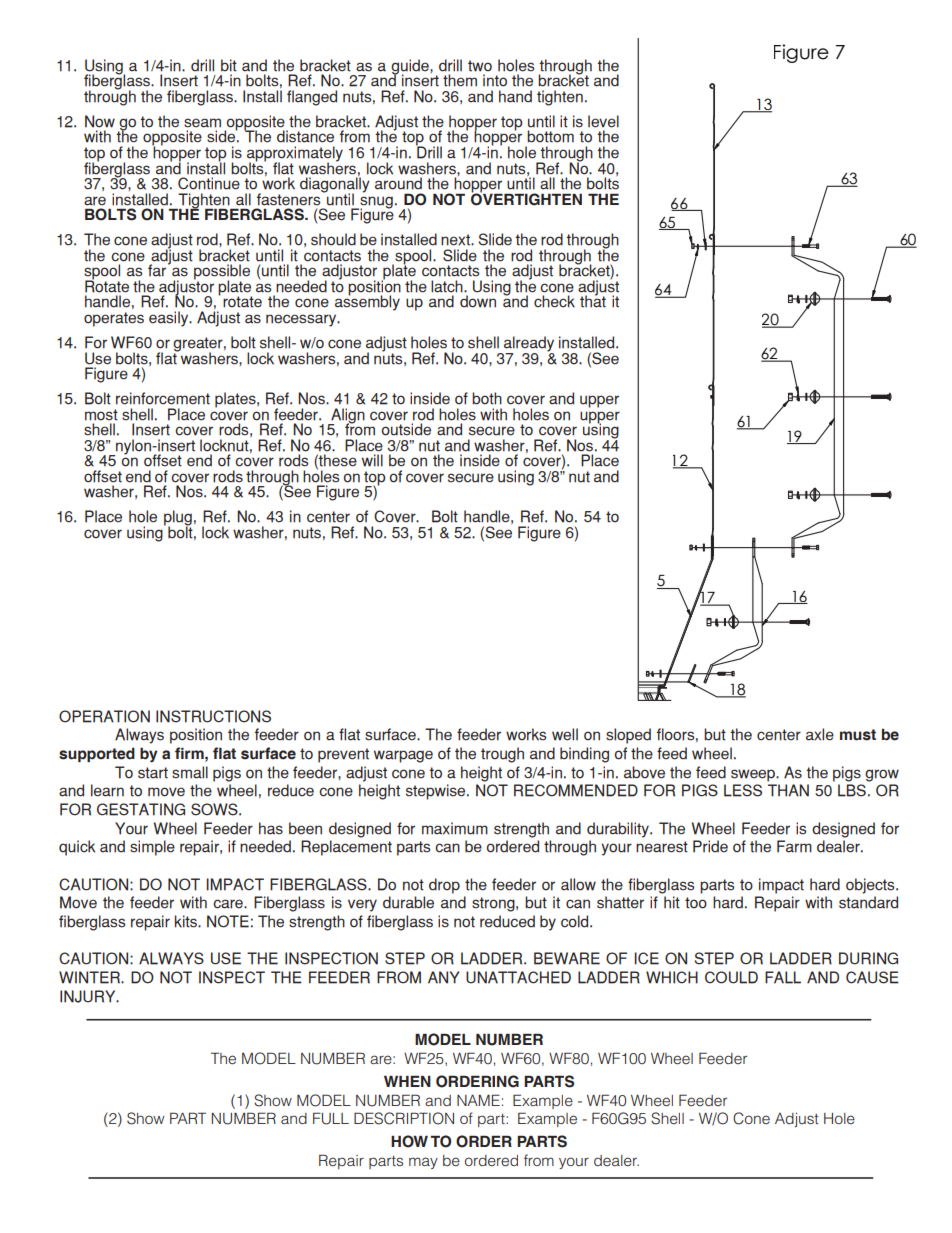 This screenshot has height=1233, width=952. Describe the element at coordinates (820, 734) in the screenshot. I see `axle` at that location.
